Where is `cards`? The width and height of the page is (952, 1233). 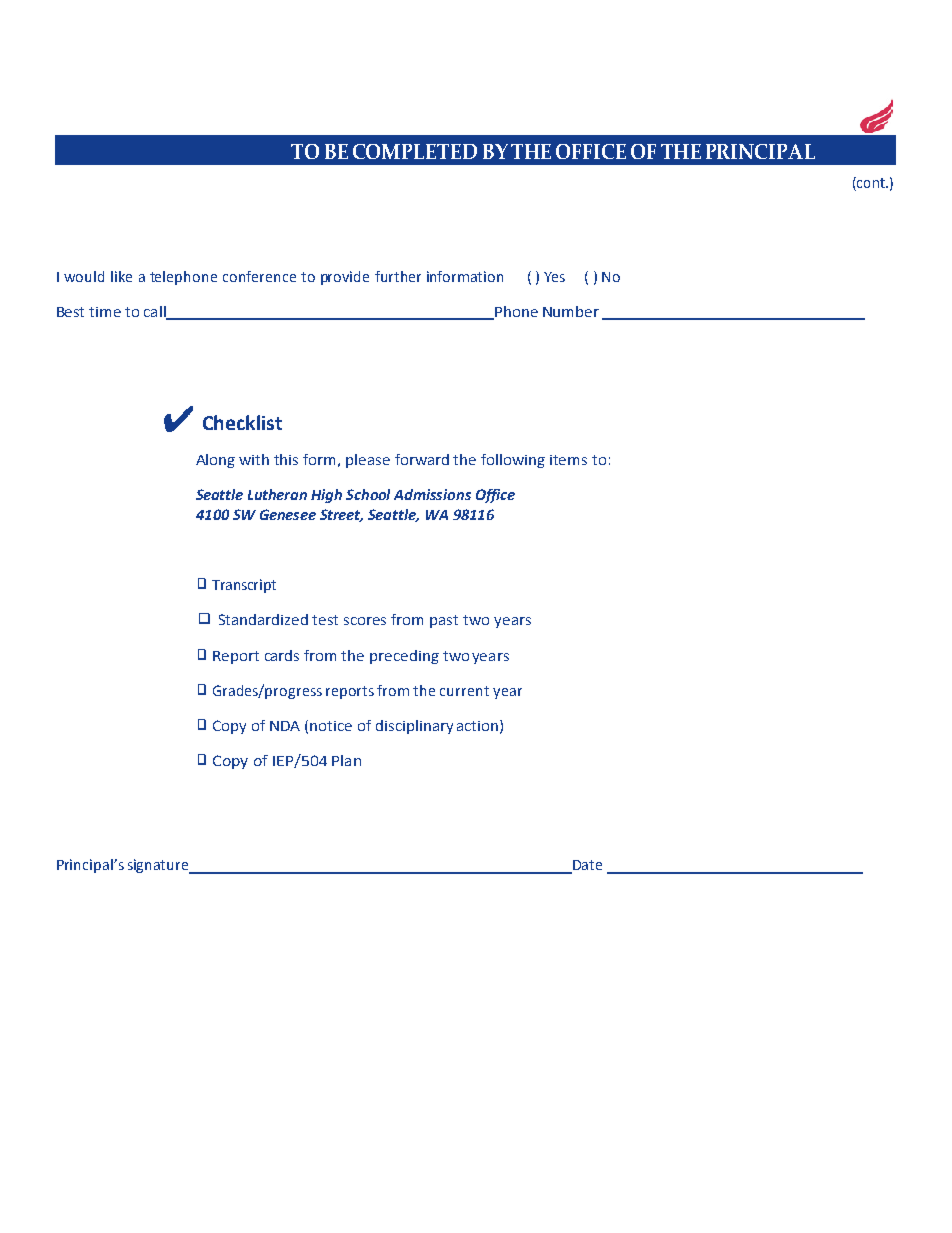
cards is located at coordinates (282, 655).
